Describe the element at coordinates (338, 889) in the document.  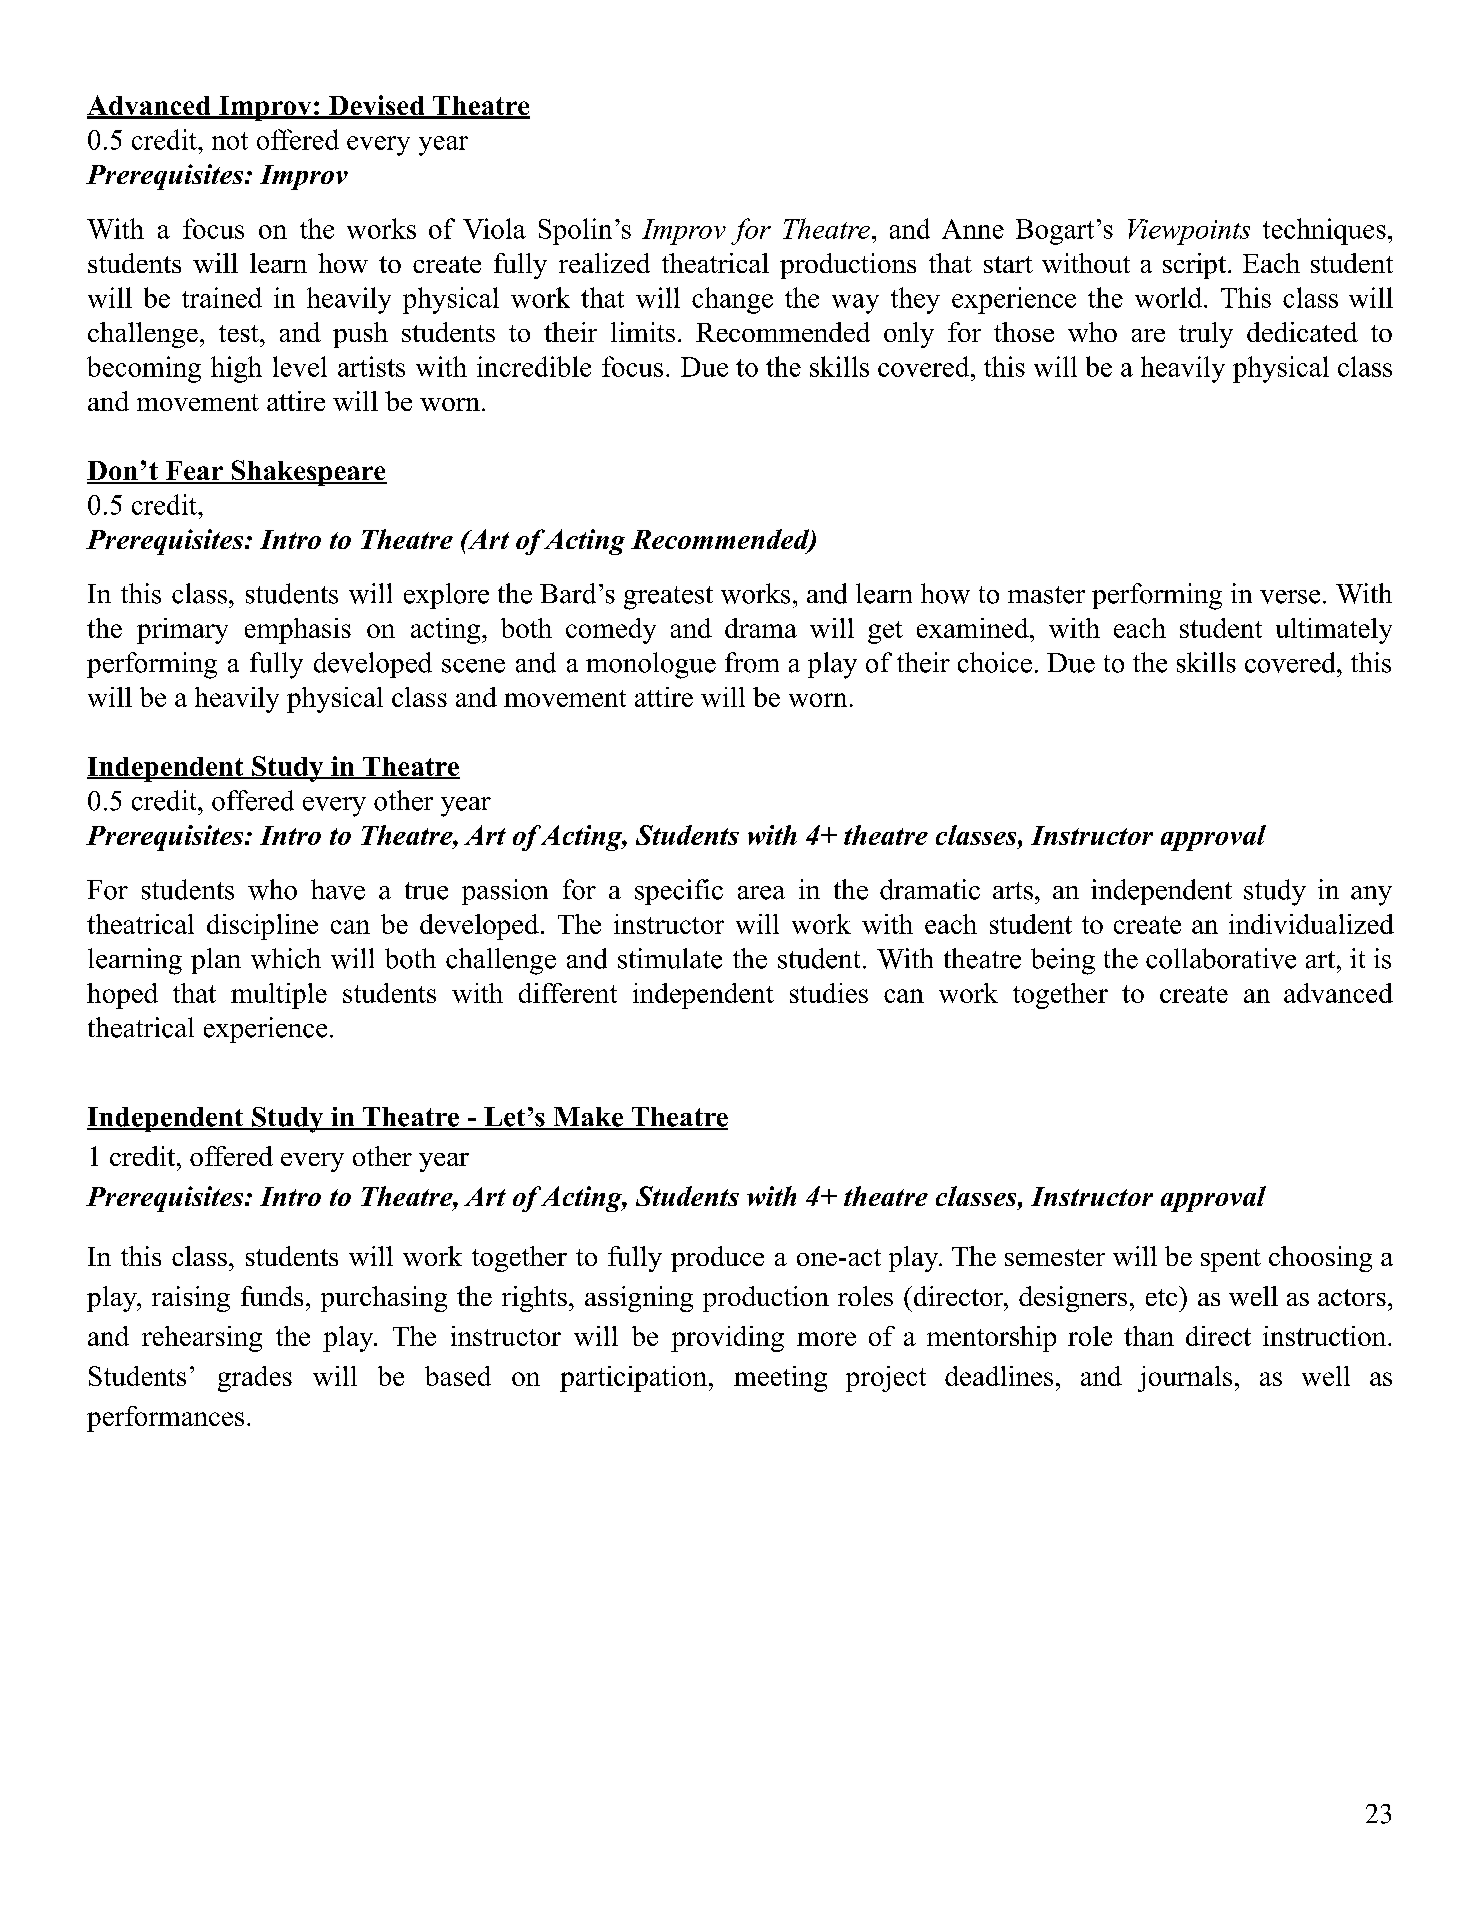
I see `have` at that location.
